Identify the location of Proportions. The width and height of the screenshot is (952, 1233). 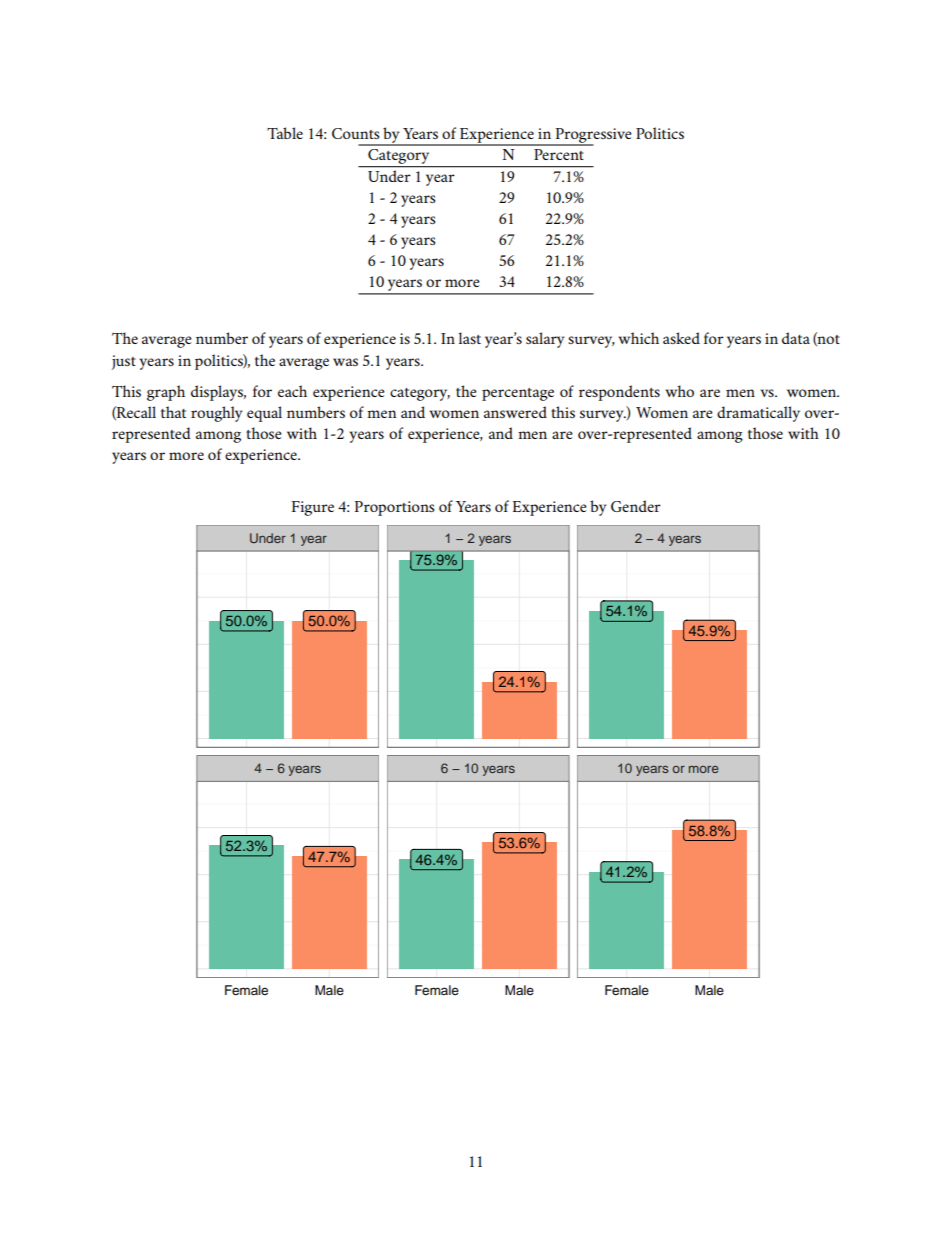
(395, 508).
